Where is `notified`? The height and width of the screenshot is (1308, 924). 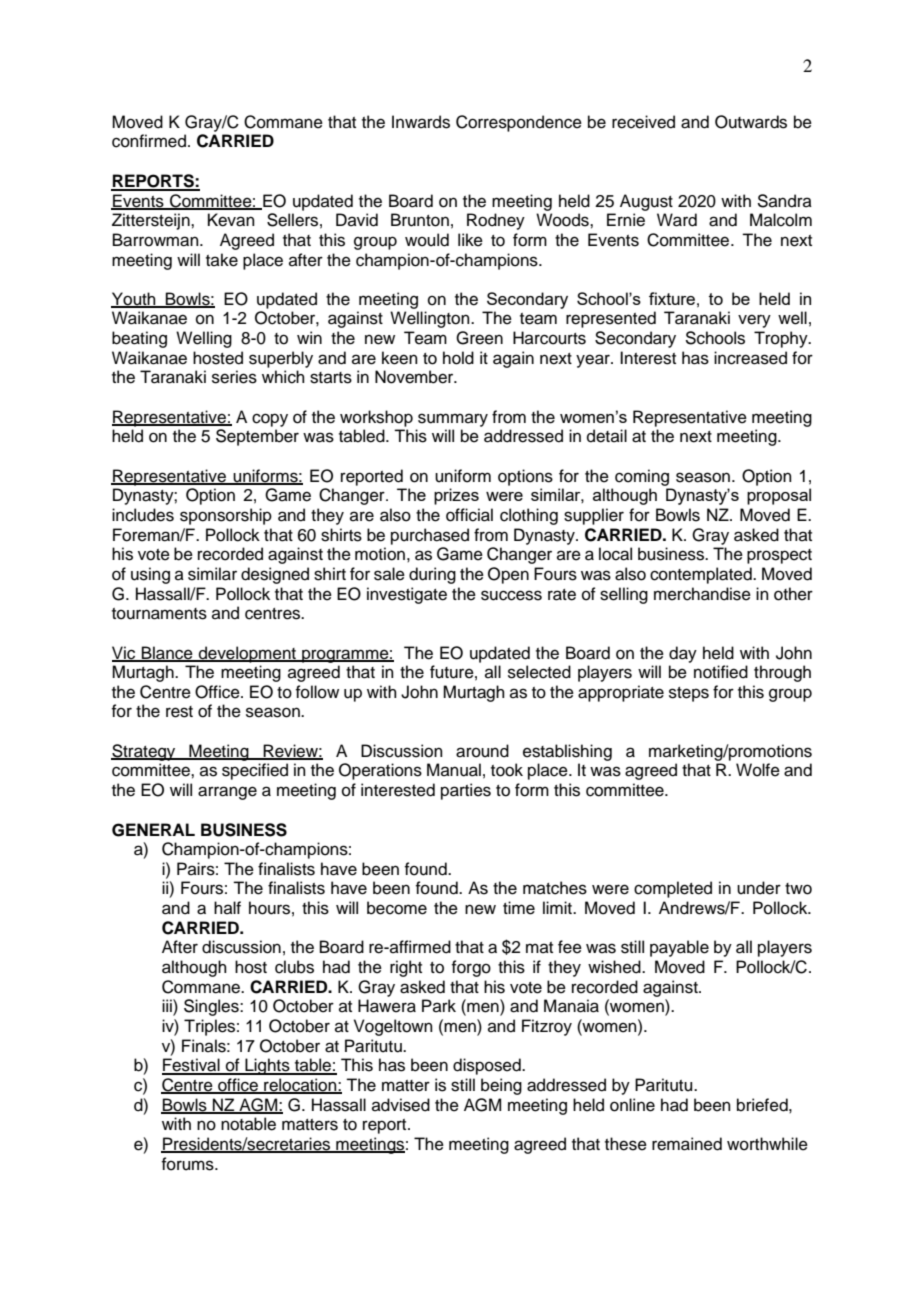 notified is located at coordinates (721, 672).
